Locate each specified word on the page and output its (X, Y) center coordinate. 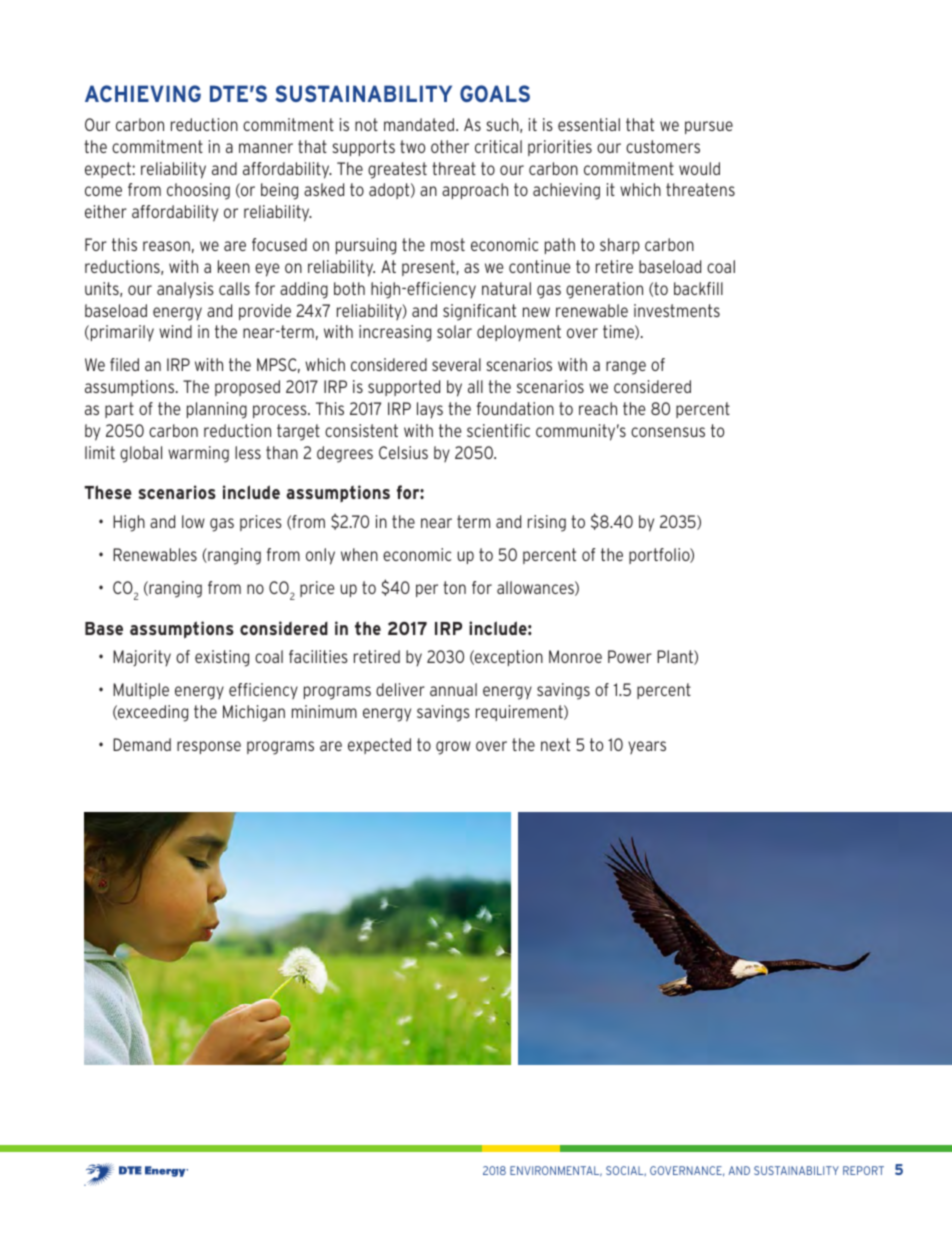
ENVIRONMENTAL (556, 1171)
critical (498, 146)
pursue (709, 127)
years (647, 747)
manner (266, 148)
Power (630, 656)
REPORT (863, 1170)
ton (454, 587)
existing (222, 658)
